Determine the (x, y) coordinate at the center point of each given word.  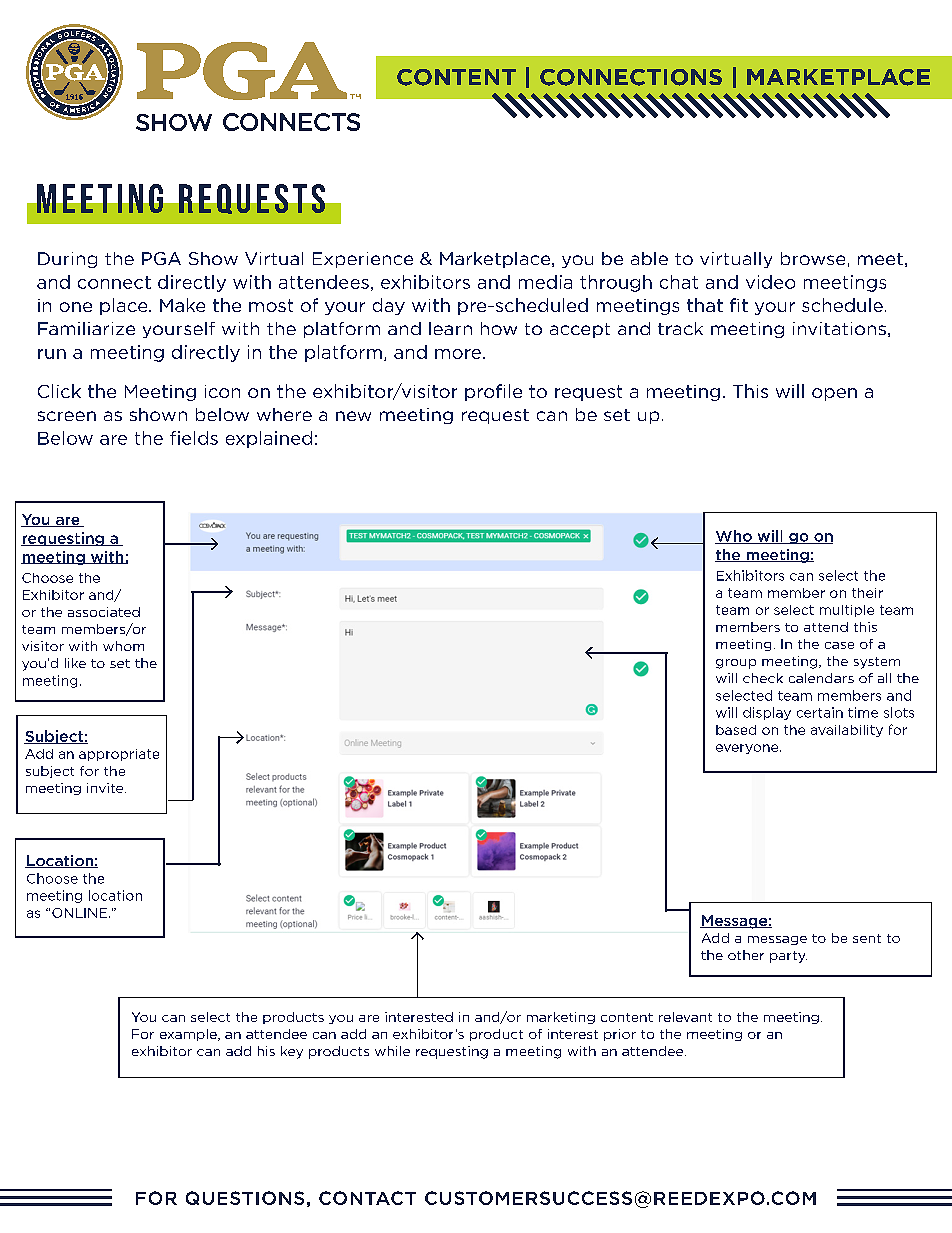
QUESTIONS (245, 1198)
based (736, 730)
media (545, 282)
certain (820, 712)
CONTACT (367, 1198)
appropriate (119, 755)
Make (182, 305)
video (770, 282)
